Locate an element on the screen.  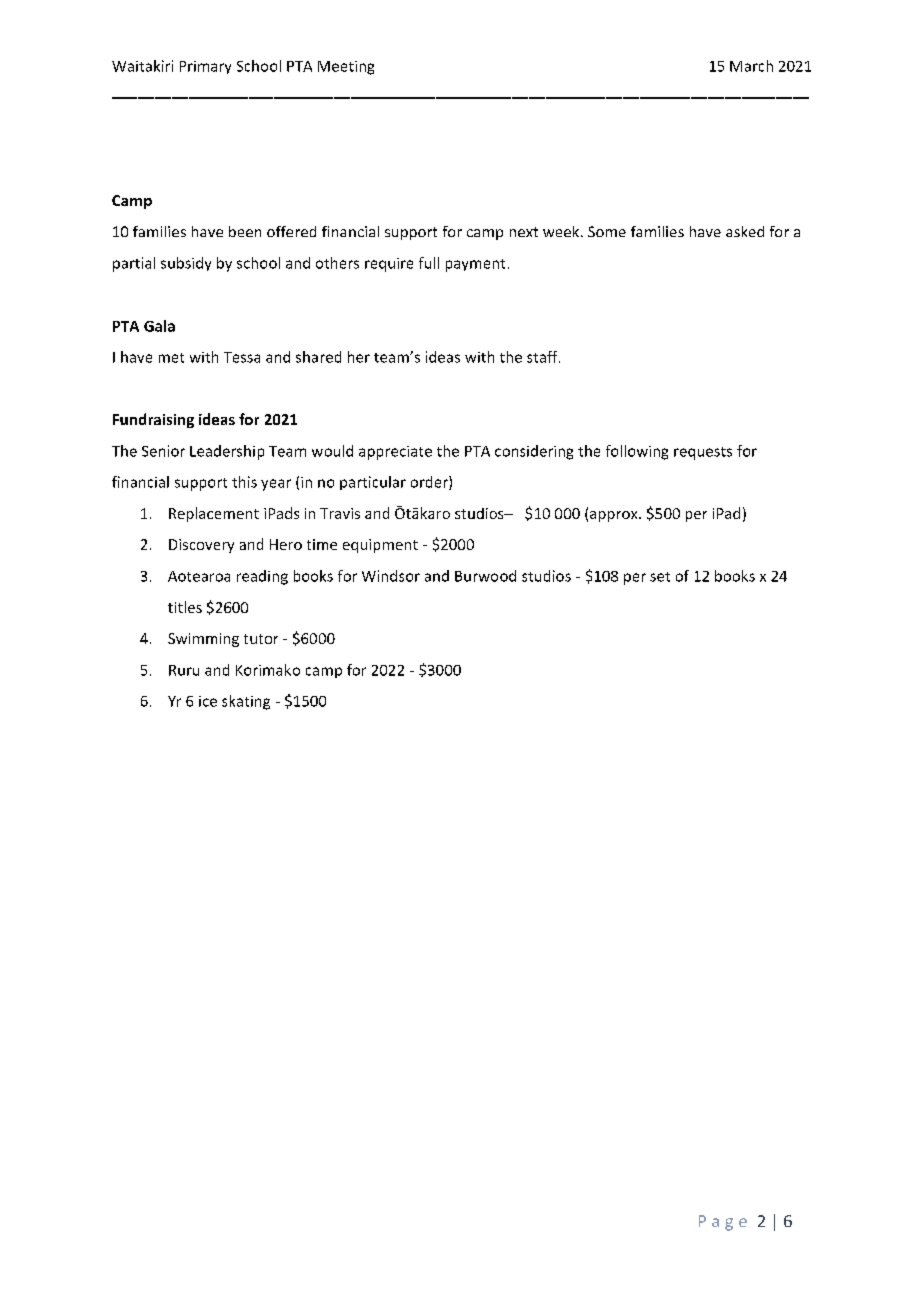
Tessa is located at coordinates (242, 357).
